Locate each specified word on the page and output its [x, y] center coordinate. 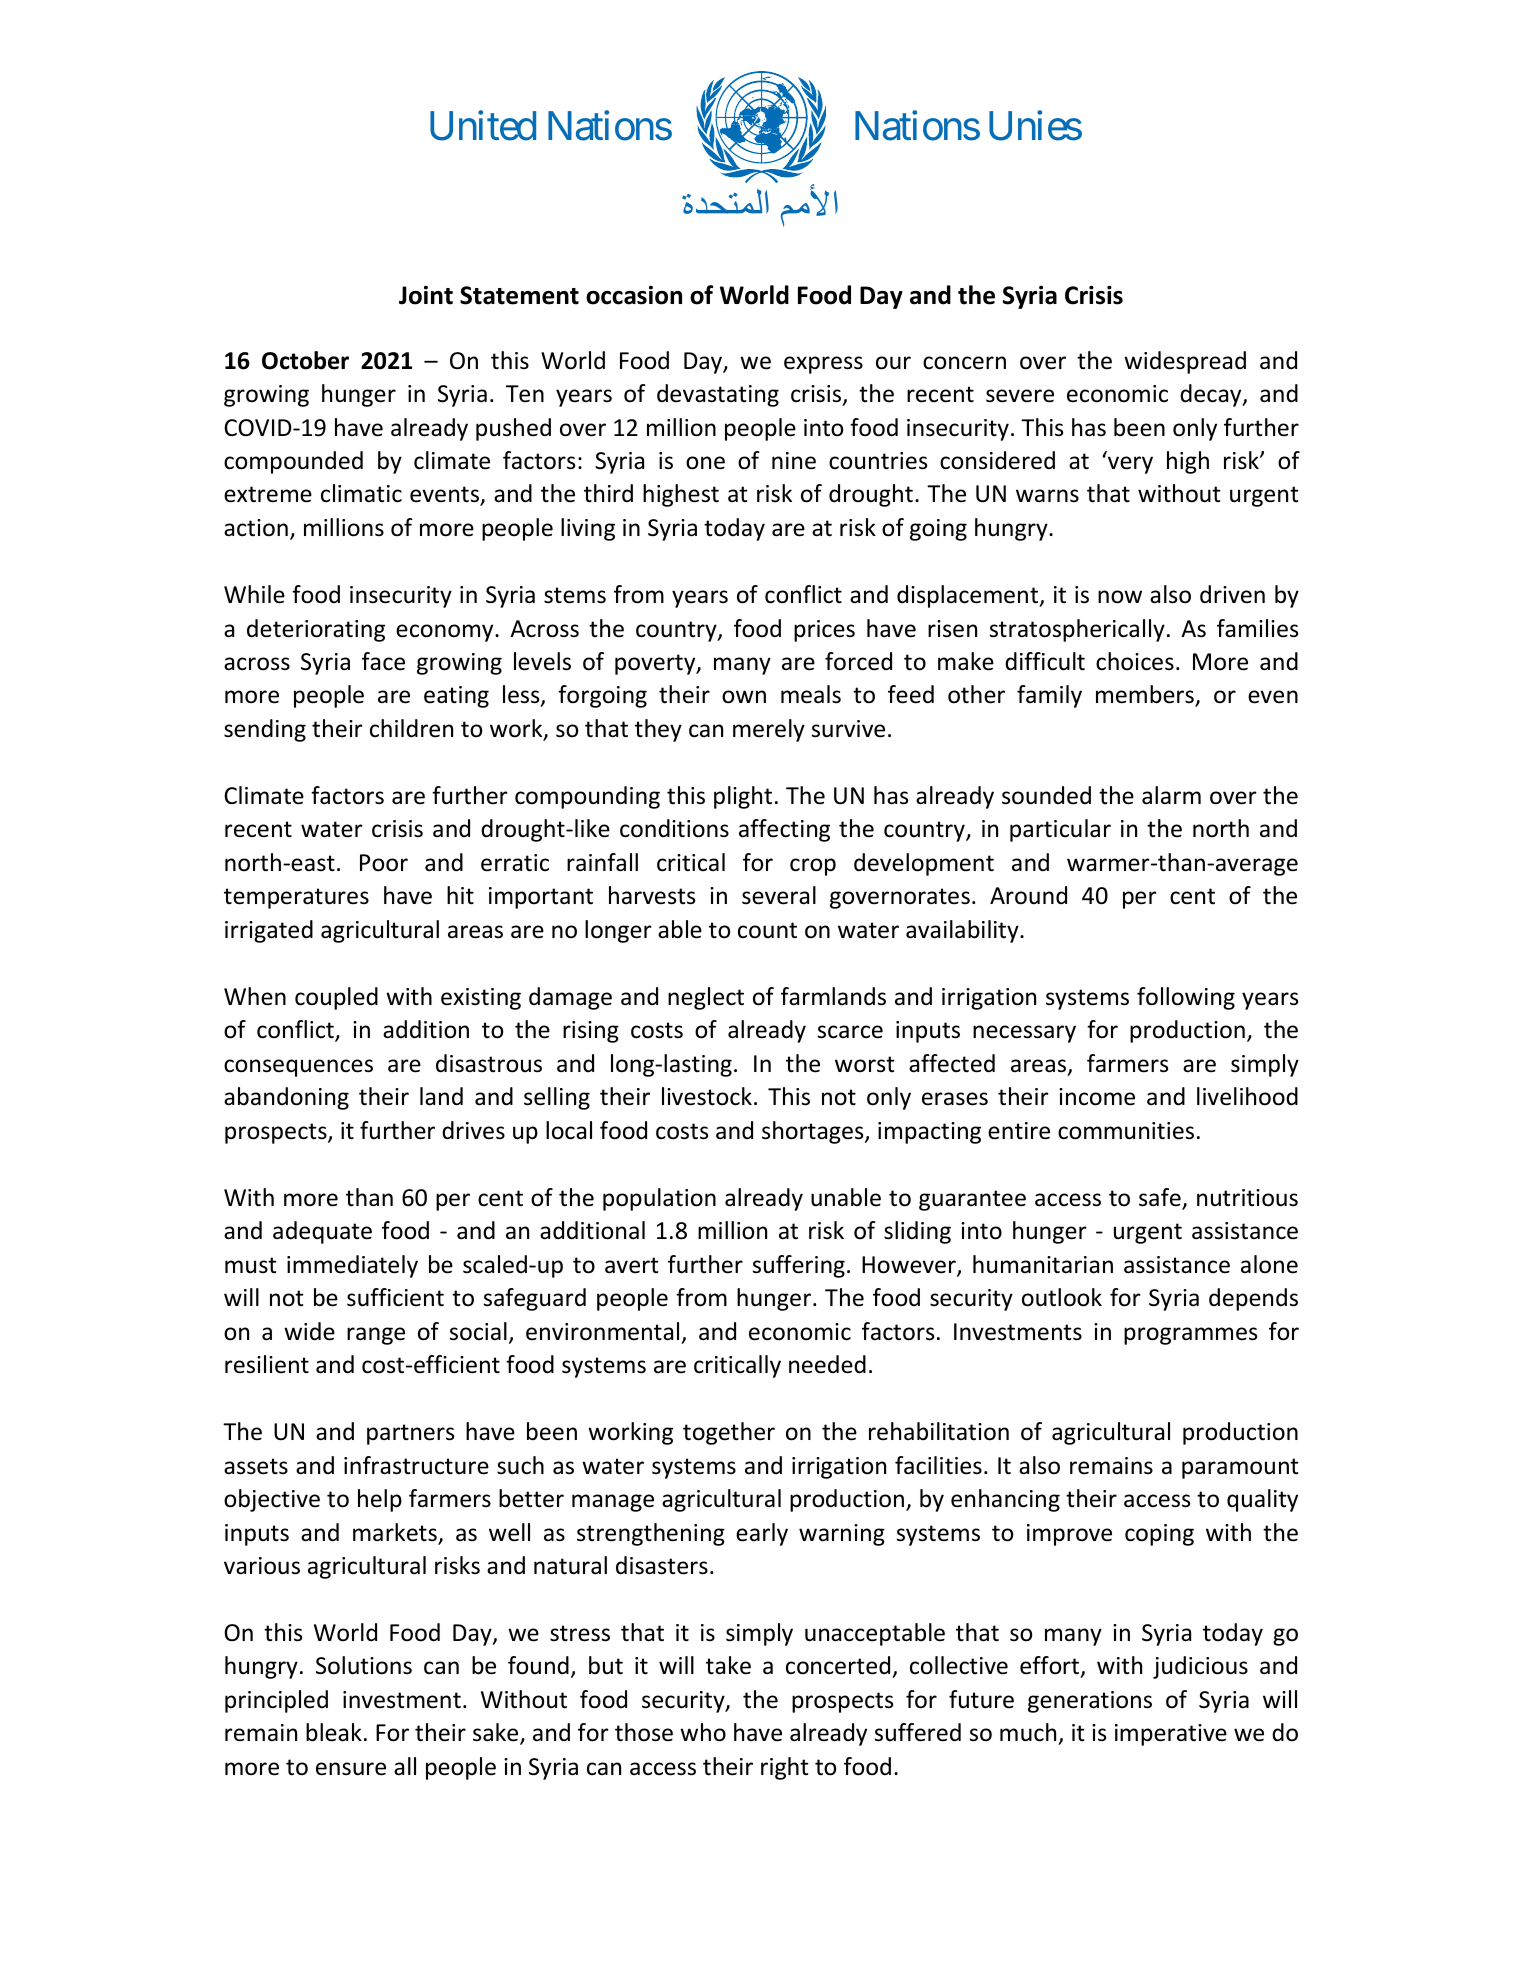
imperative [1171, 1735]
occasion [634, 295]
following [1186, 998]
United [483, 126]
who [703, 1732]
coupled [336, 998]
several [779, 895]
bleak [334, 1732]
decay [1212, 395]
